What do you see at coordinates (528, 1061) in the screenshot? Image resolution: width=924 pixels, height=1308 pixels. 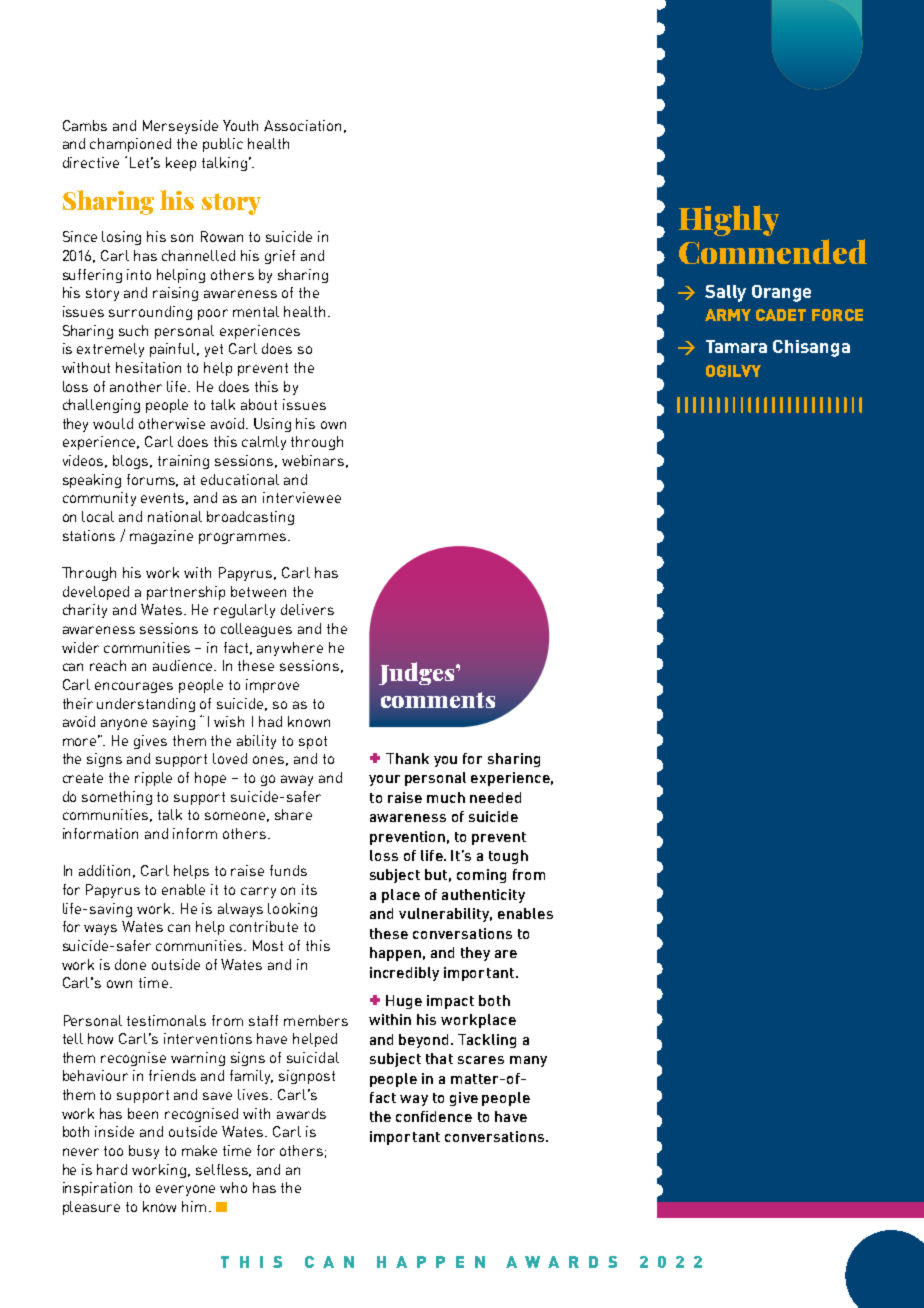 I see `many` at bounding box center [528, 1061].
